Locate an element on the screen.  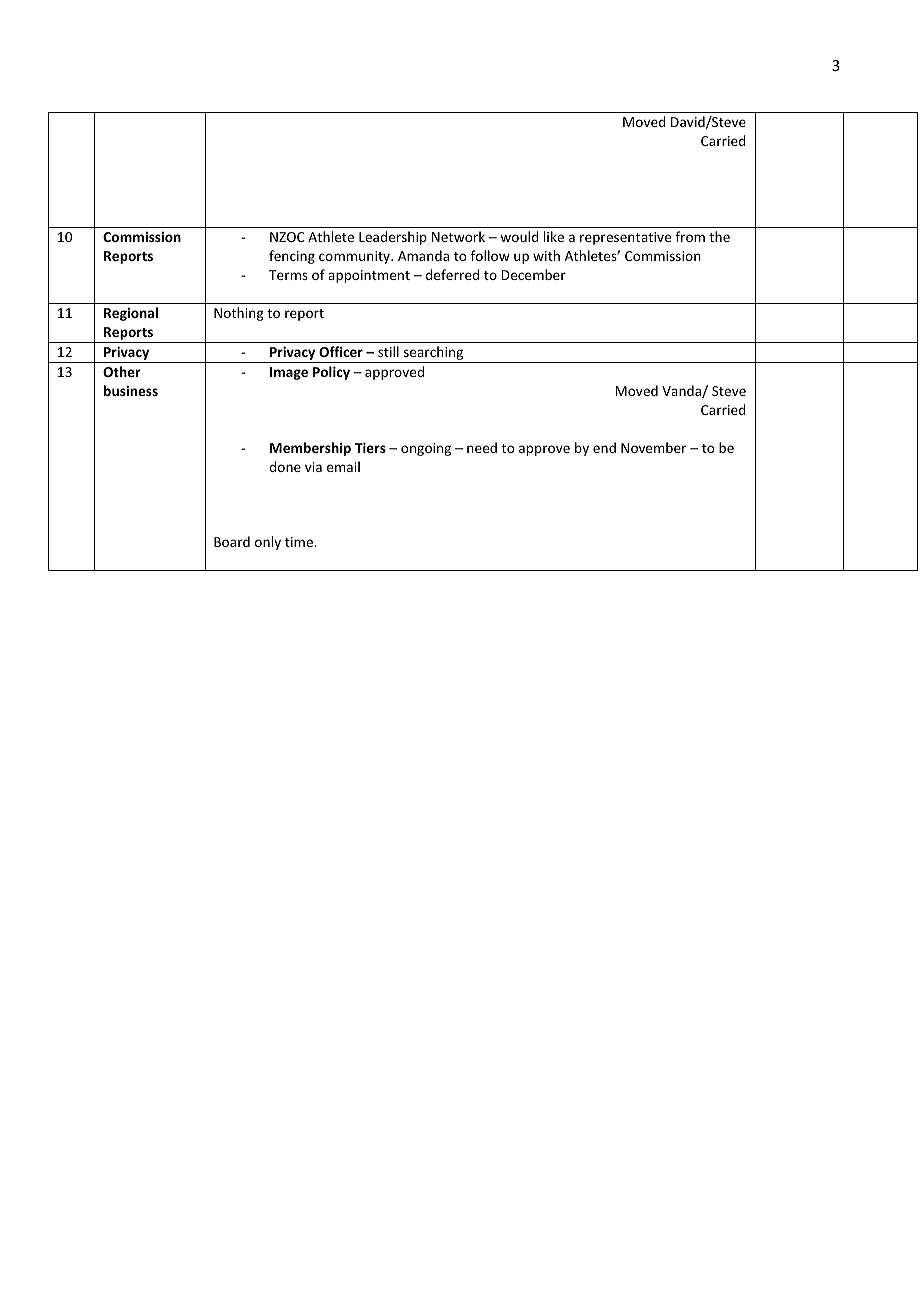
fencing is located at coordinates (292, 257).
